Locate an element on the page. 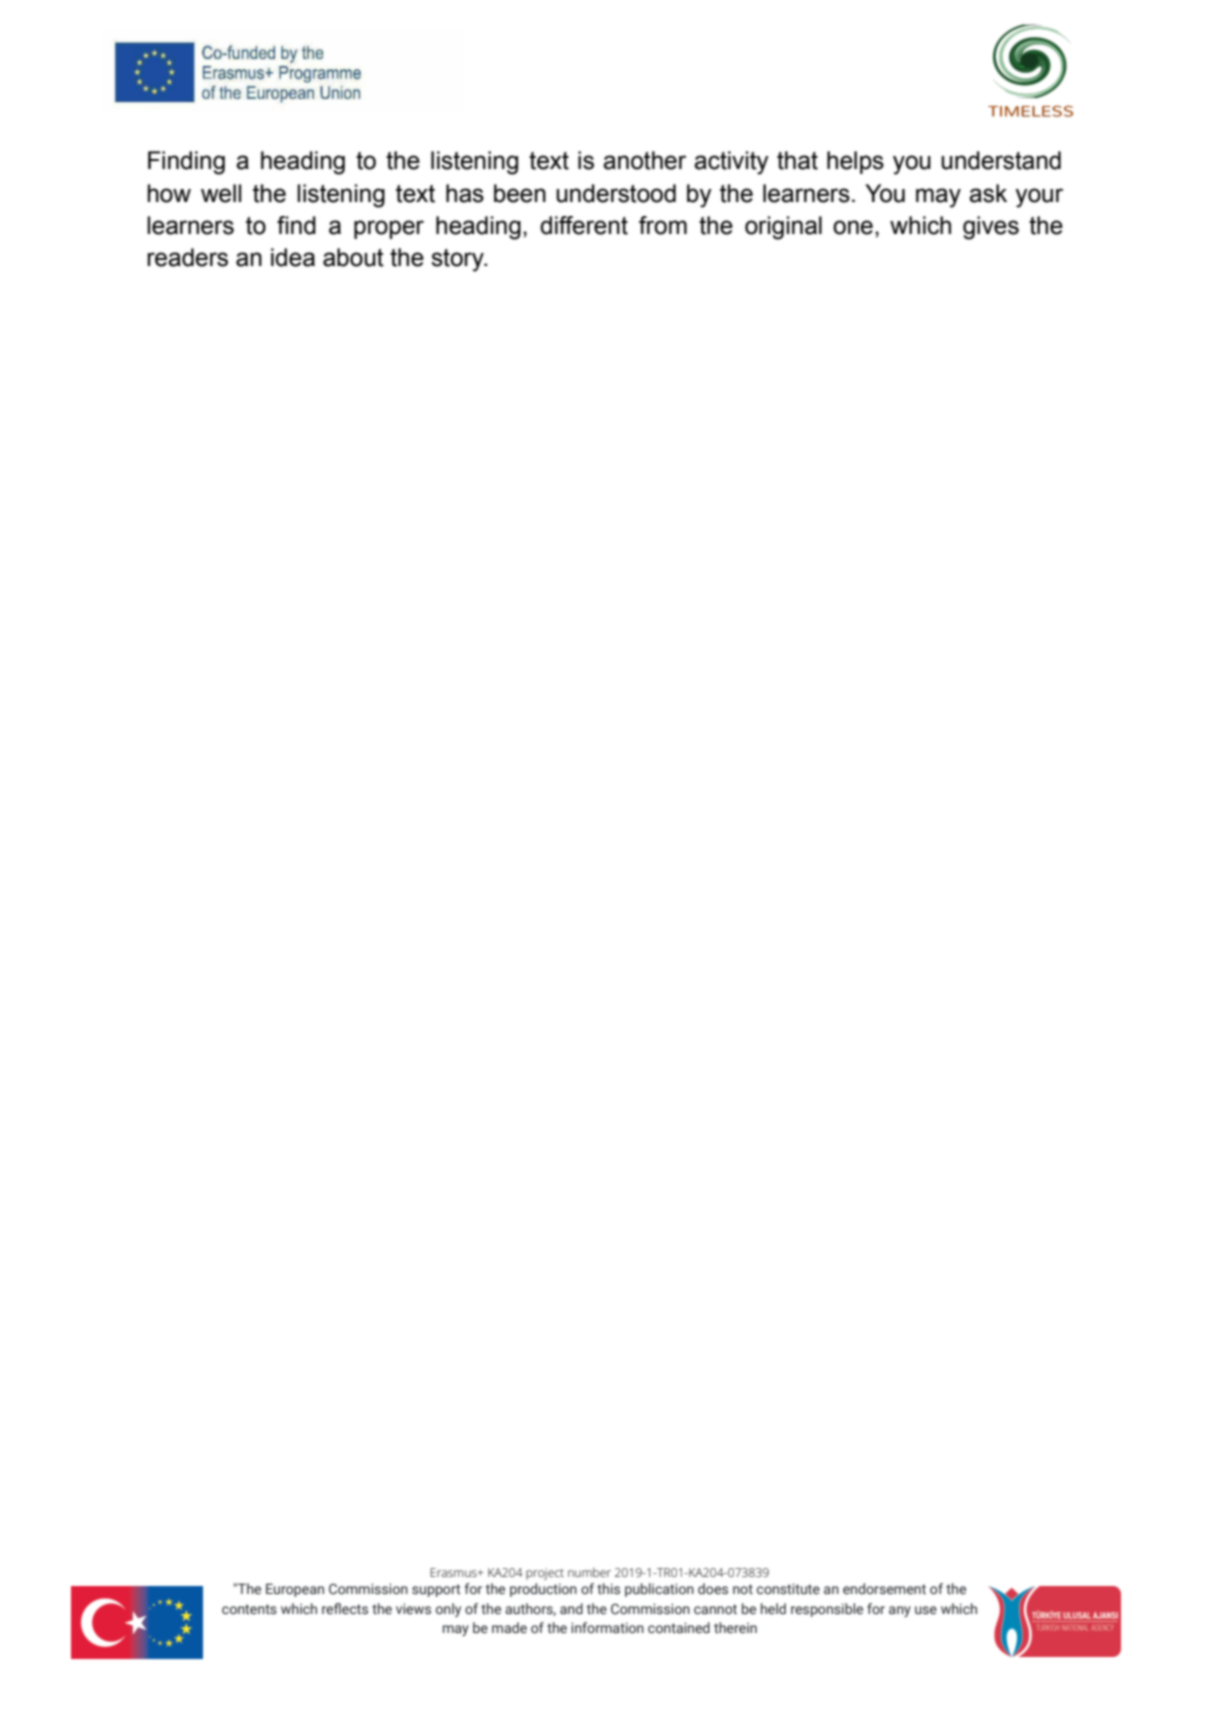 The width and height of the page is (1212, 1712). gives is located at coordinates (991, 228).
